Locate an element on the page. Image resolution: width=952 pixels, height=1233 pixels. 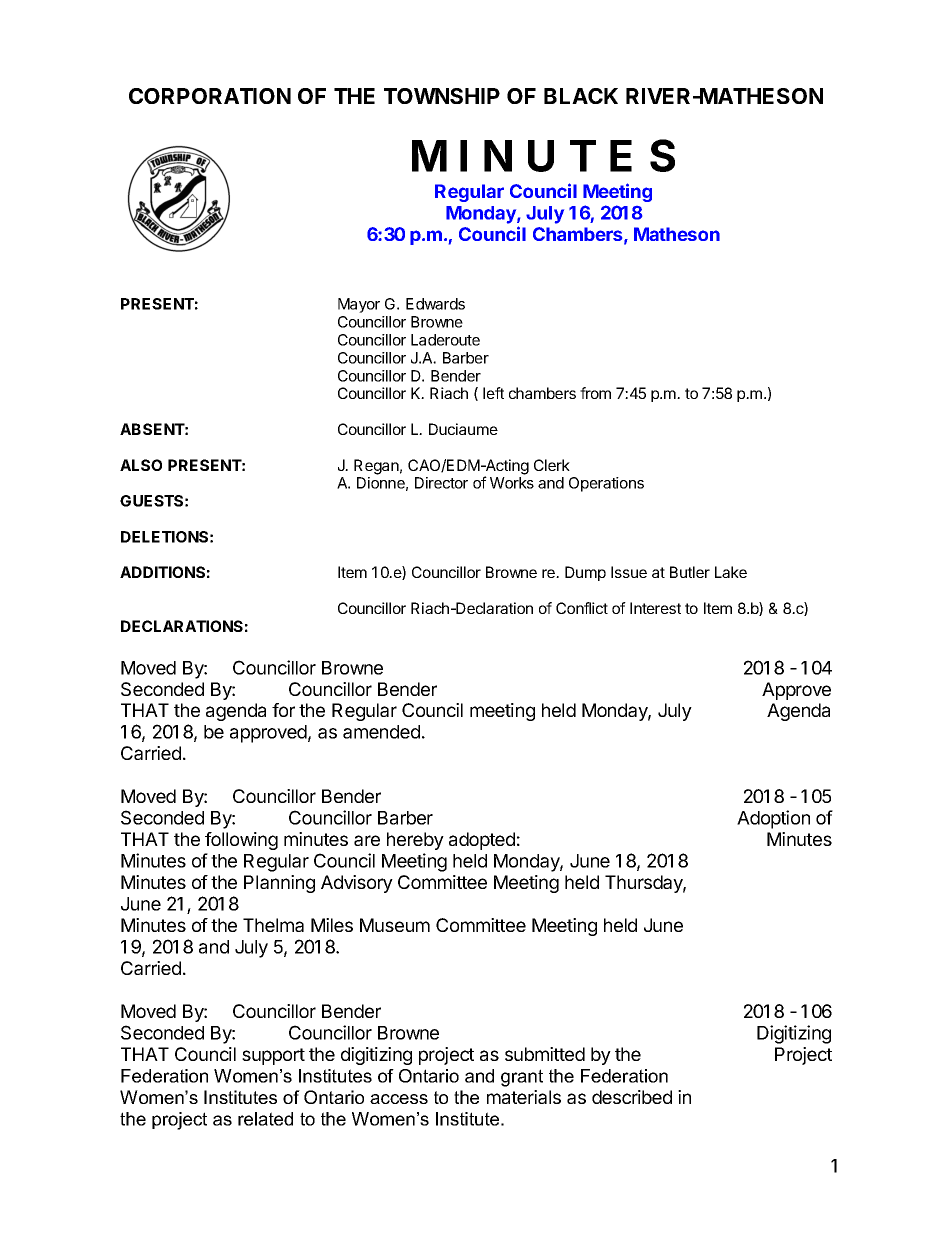
for is located at coordinates (283, 710).
